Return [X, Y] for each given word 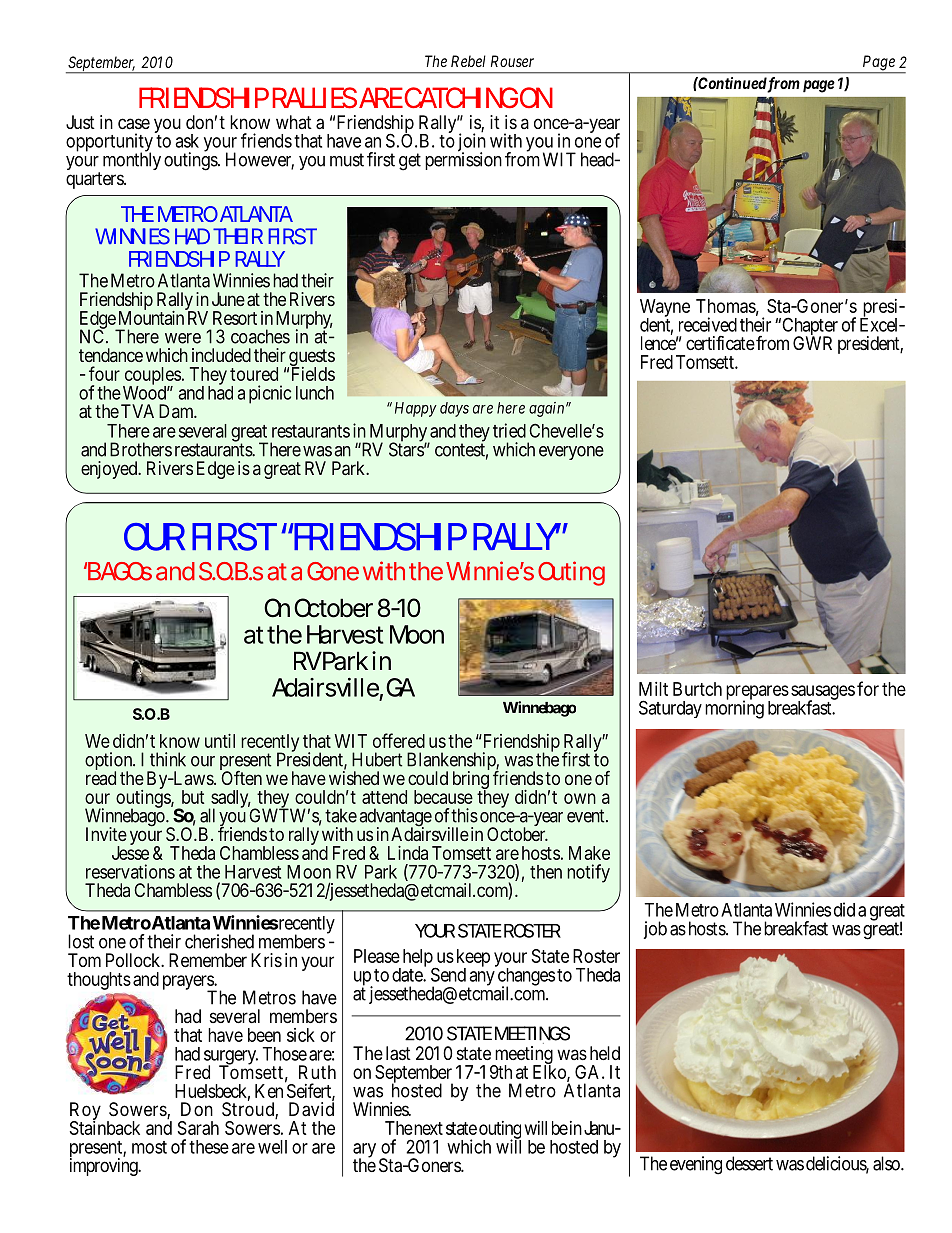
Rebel [468, 61]
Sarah [198, 1128]
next [427, 1128]
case [134, 124]
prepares [757, 693]
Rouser [512, 61]
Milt [653, 689]
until [220, 741]
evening [696, 1165]
